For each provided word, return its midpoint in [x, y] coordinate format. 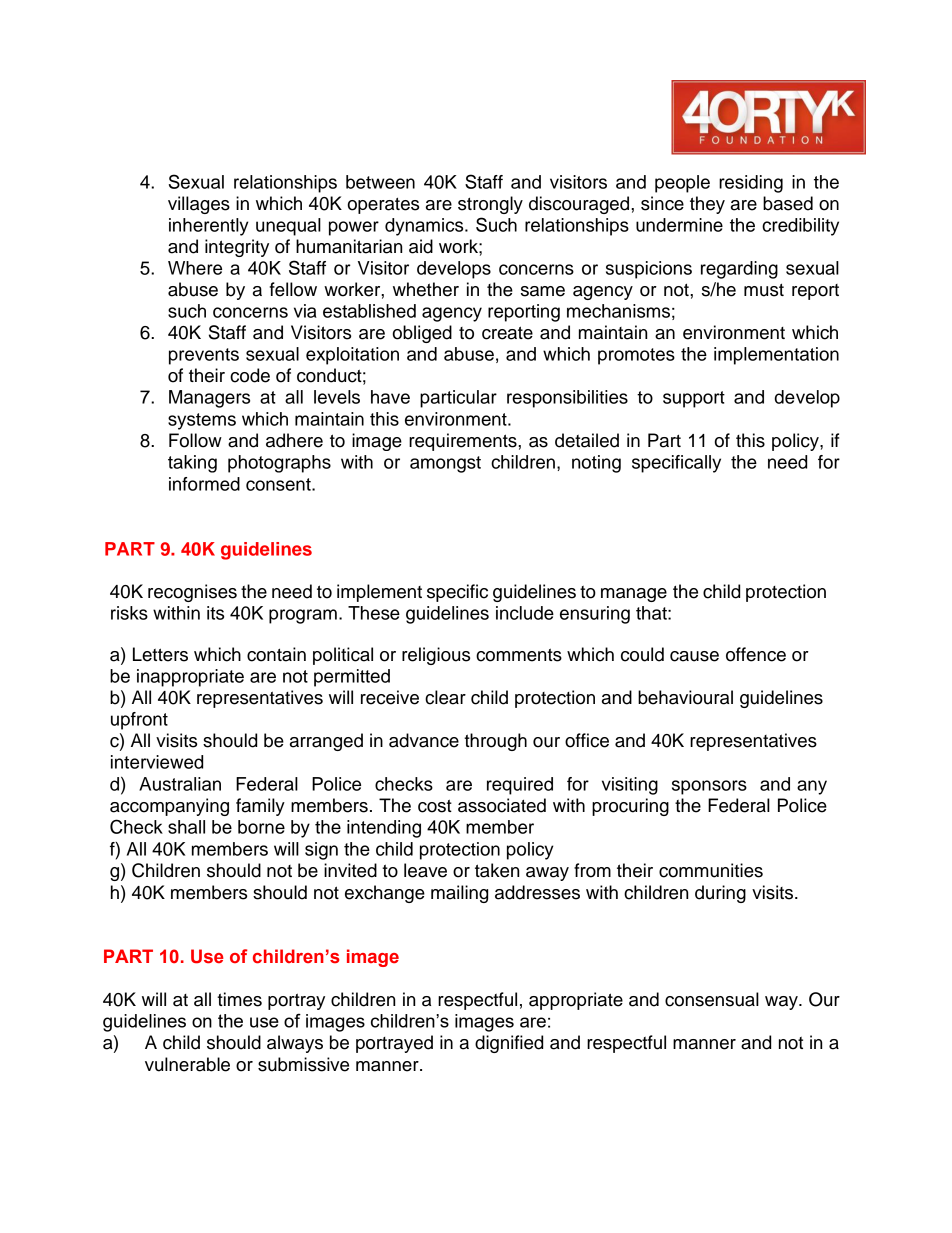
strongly [490, 205]
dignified [509, 1044]
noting [596, 464]
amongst [445, 464]
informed [204, 484]
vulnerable [187, 1064]
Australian [180, 784]
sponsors [709, 787]
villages [199, 205]
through [495, 742]
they [707, 205]
